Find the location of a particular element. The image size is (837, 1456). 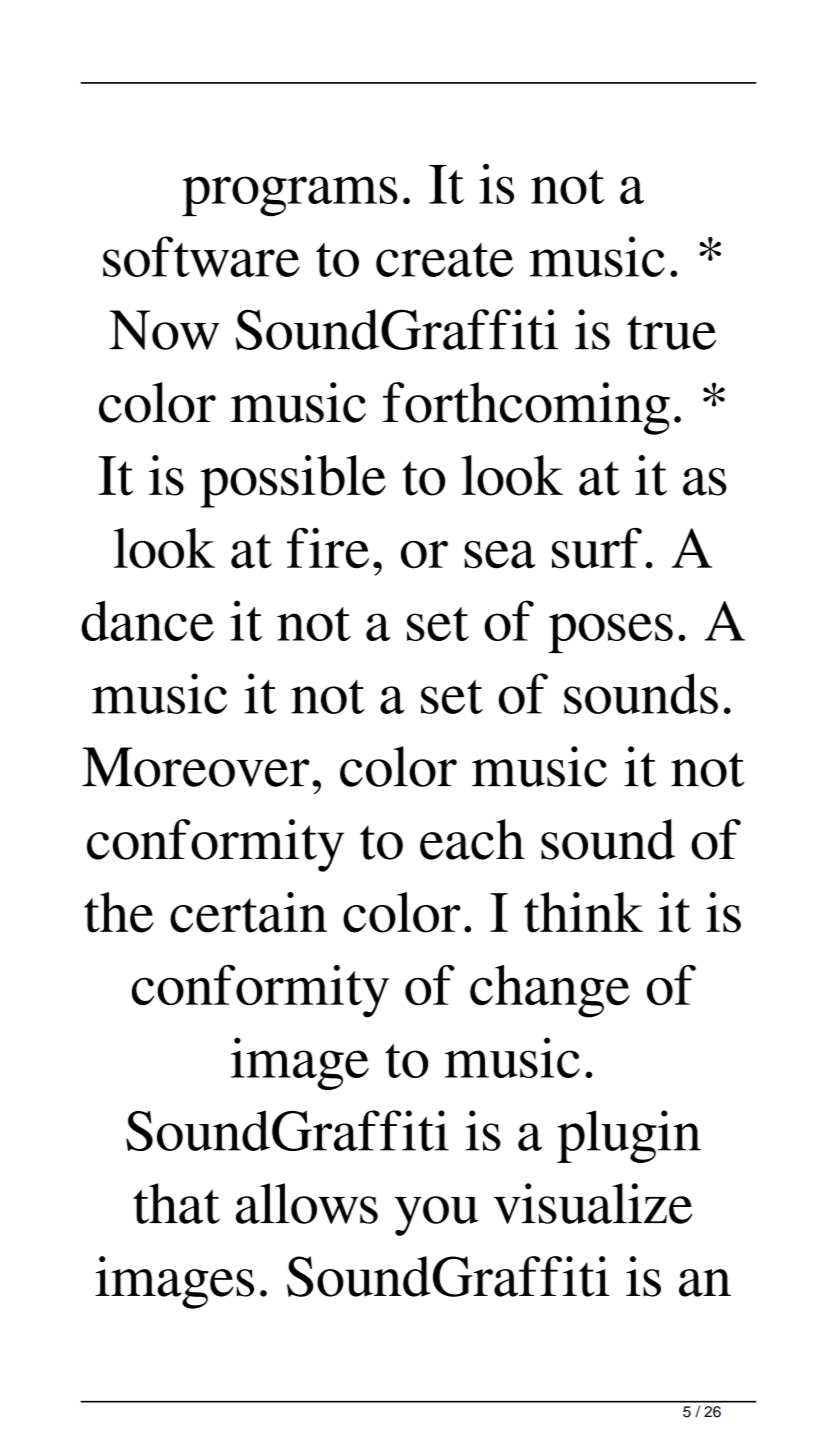

software is located at coordinates (201, 256).
